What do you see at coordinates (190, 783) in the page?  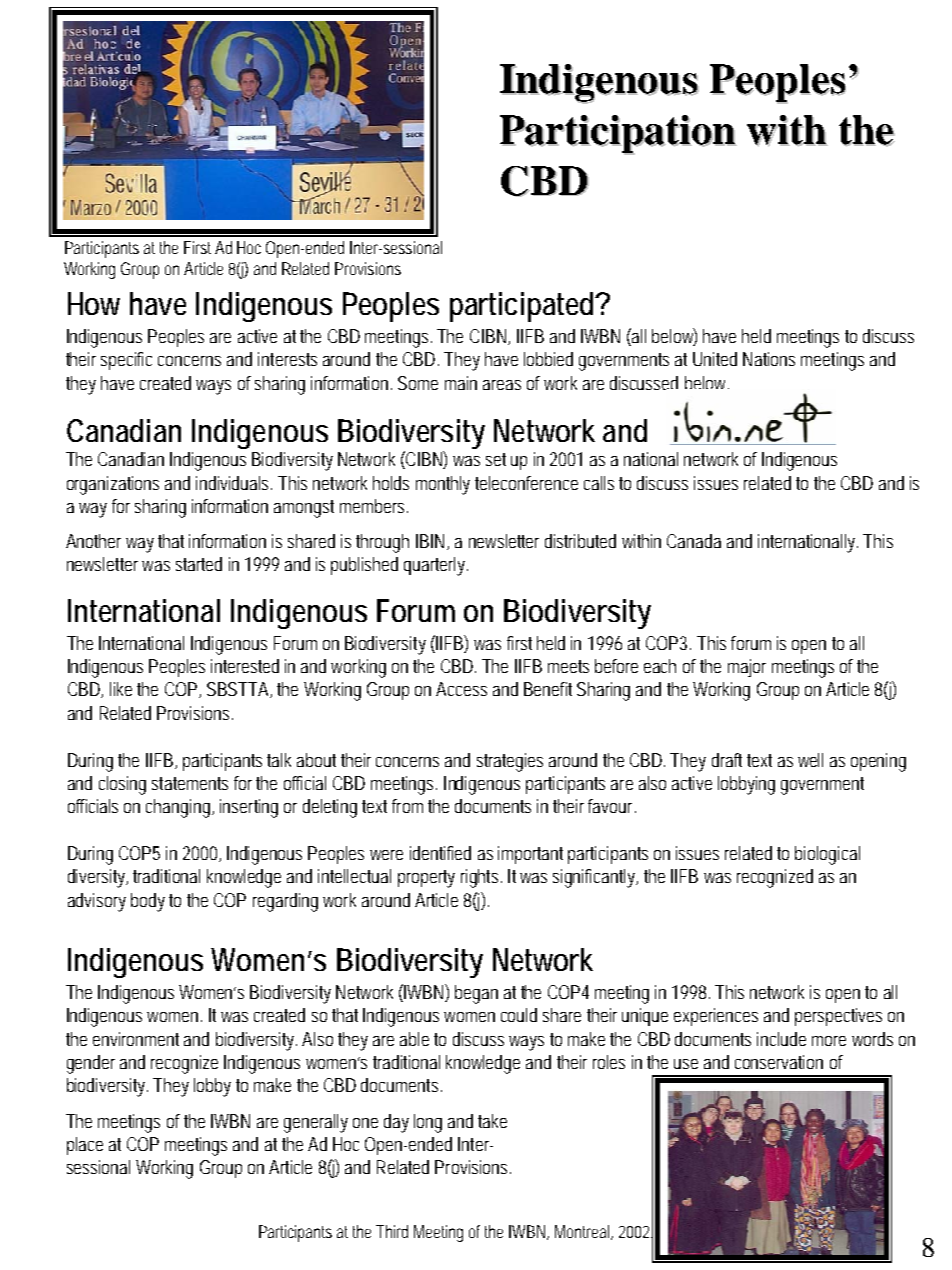 I see `statements` at bounding box center [190, 783].
